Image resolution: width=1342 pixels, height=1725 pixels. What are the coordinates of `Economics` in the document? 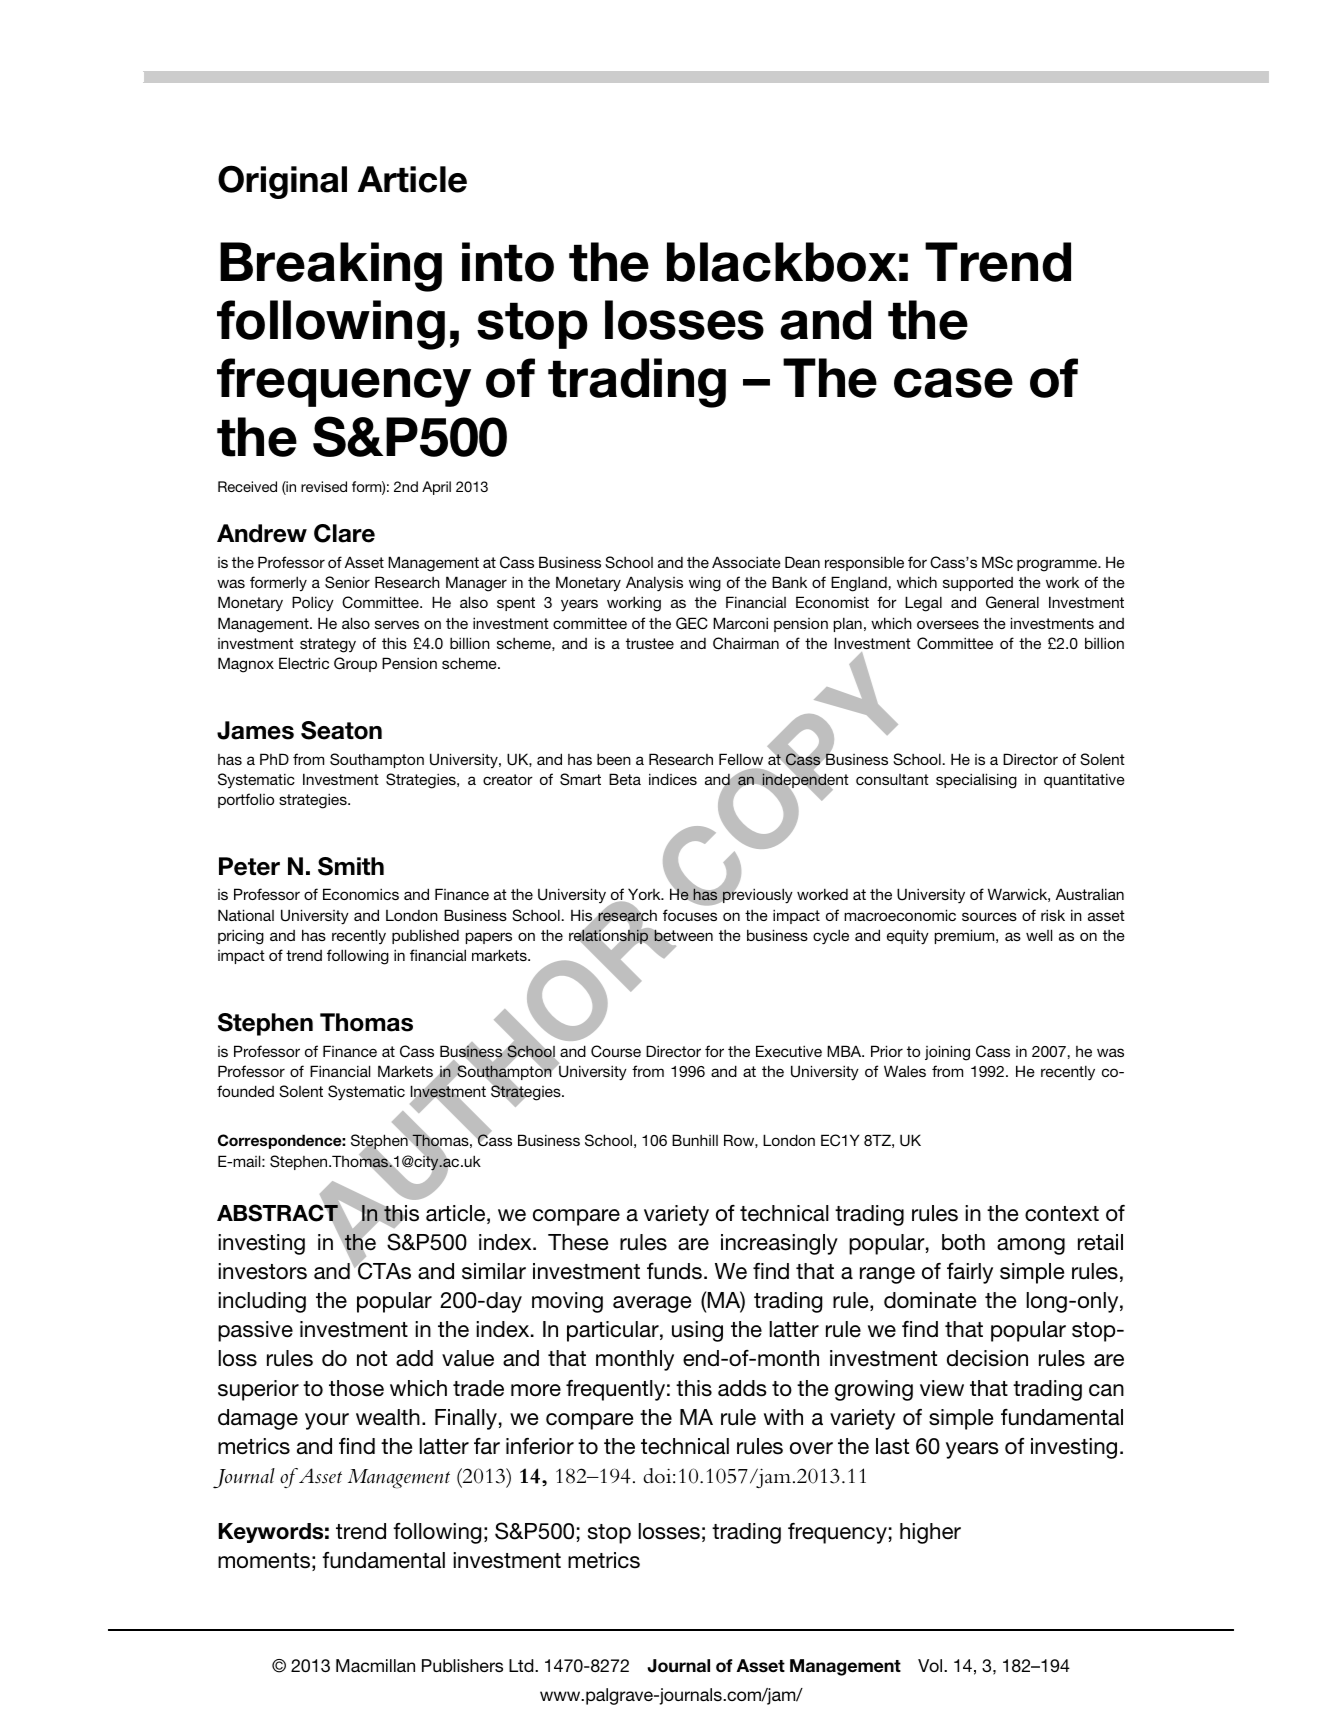 It's located at (361, 894).
